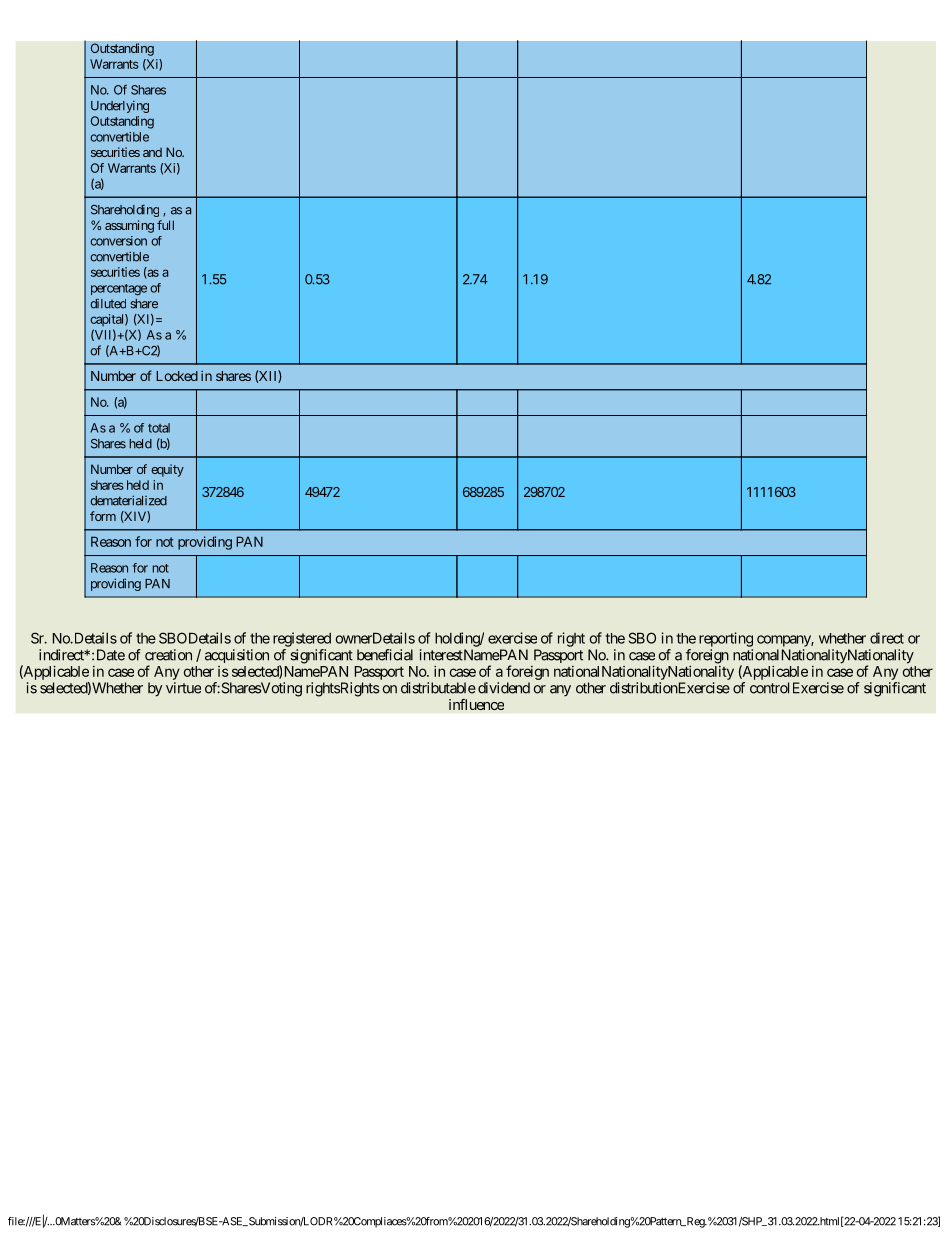 Image resolution: width=952 pixels, height=1233 pixels. I want to click on virtue, so click(183, 688).
